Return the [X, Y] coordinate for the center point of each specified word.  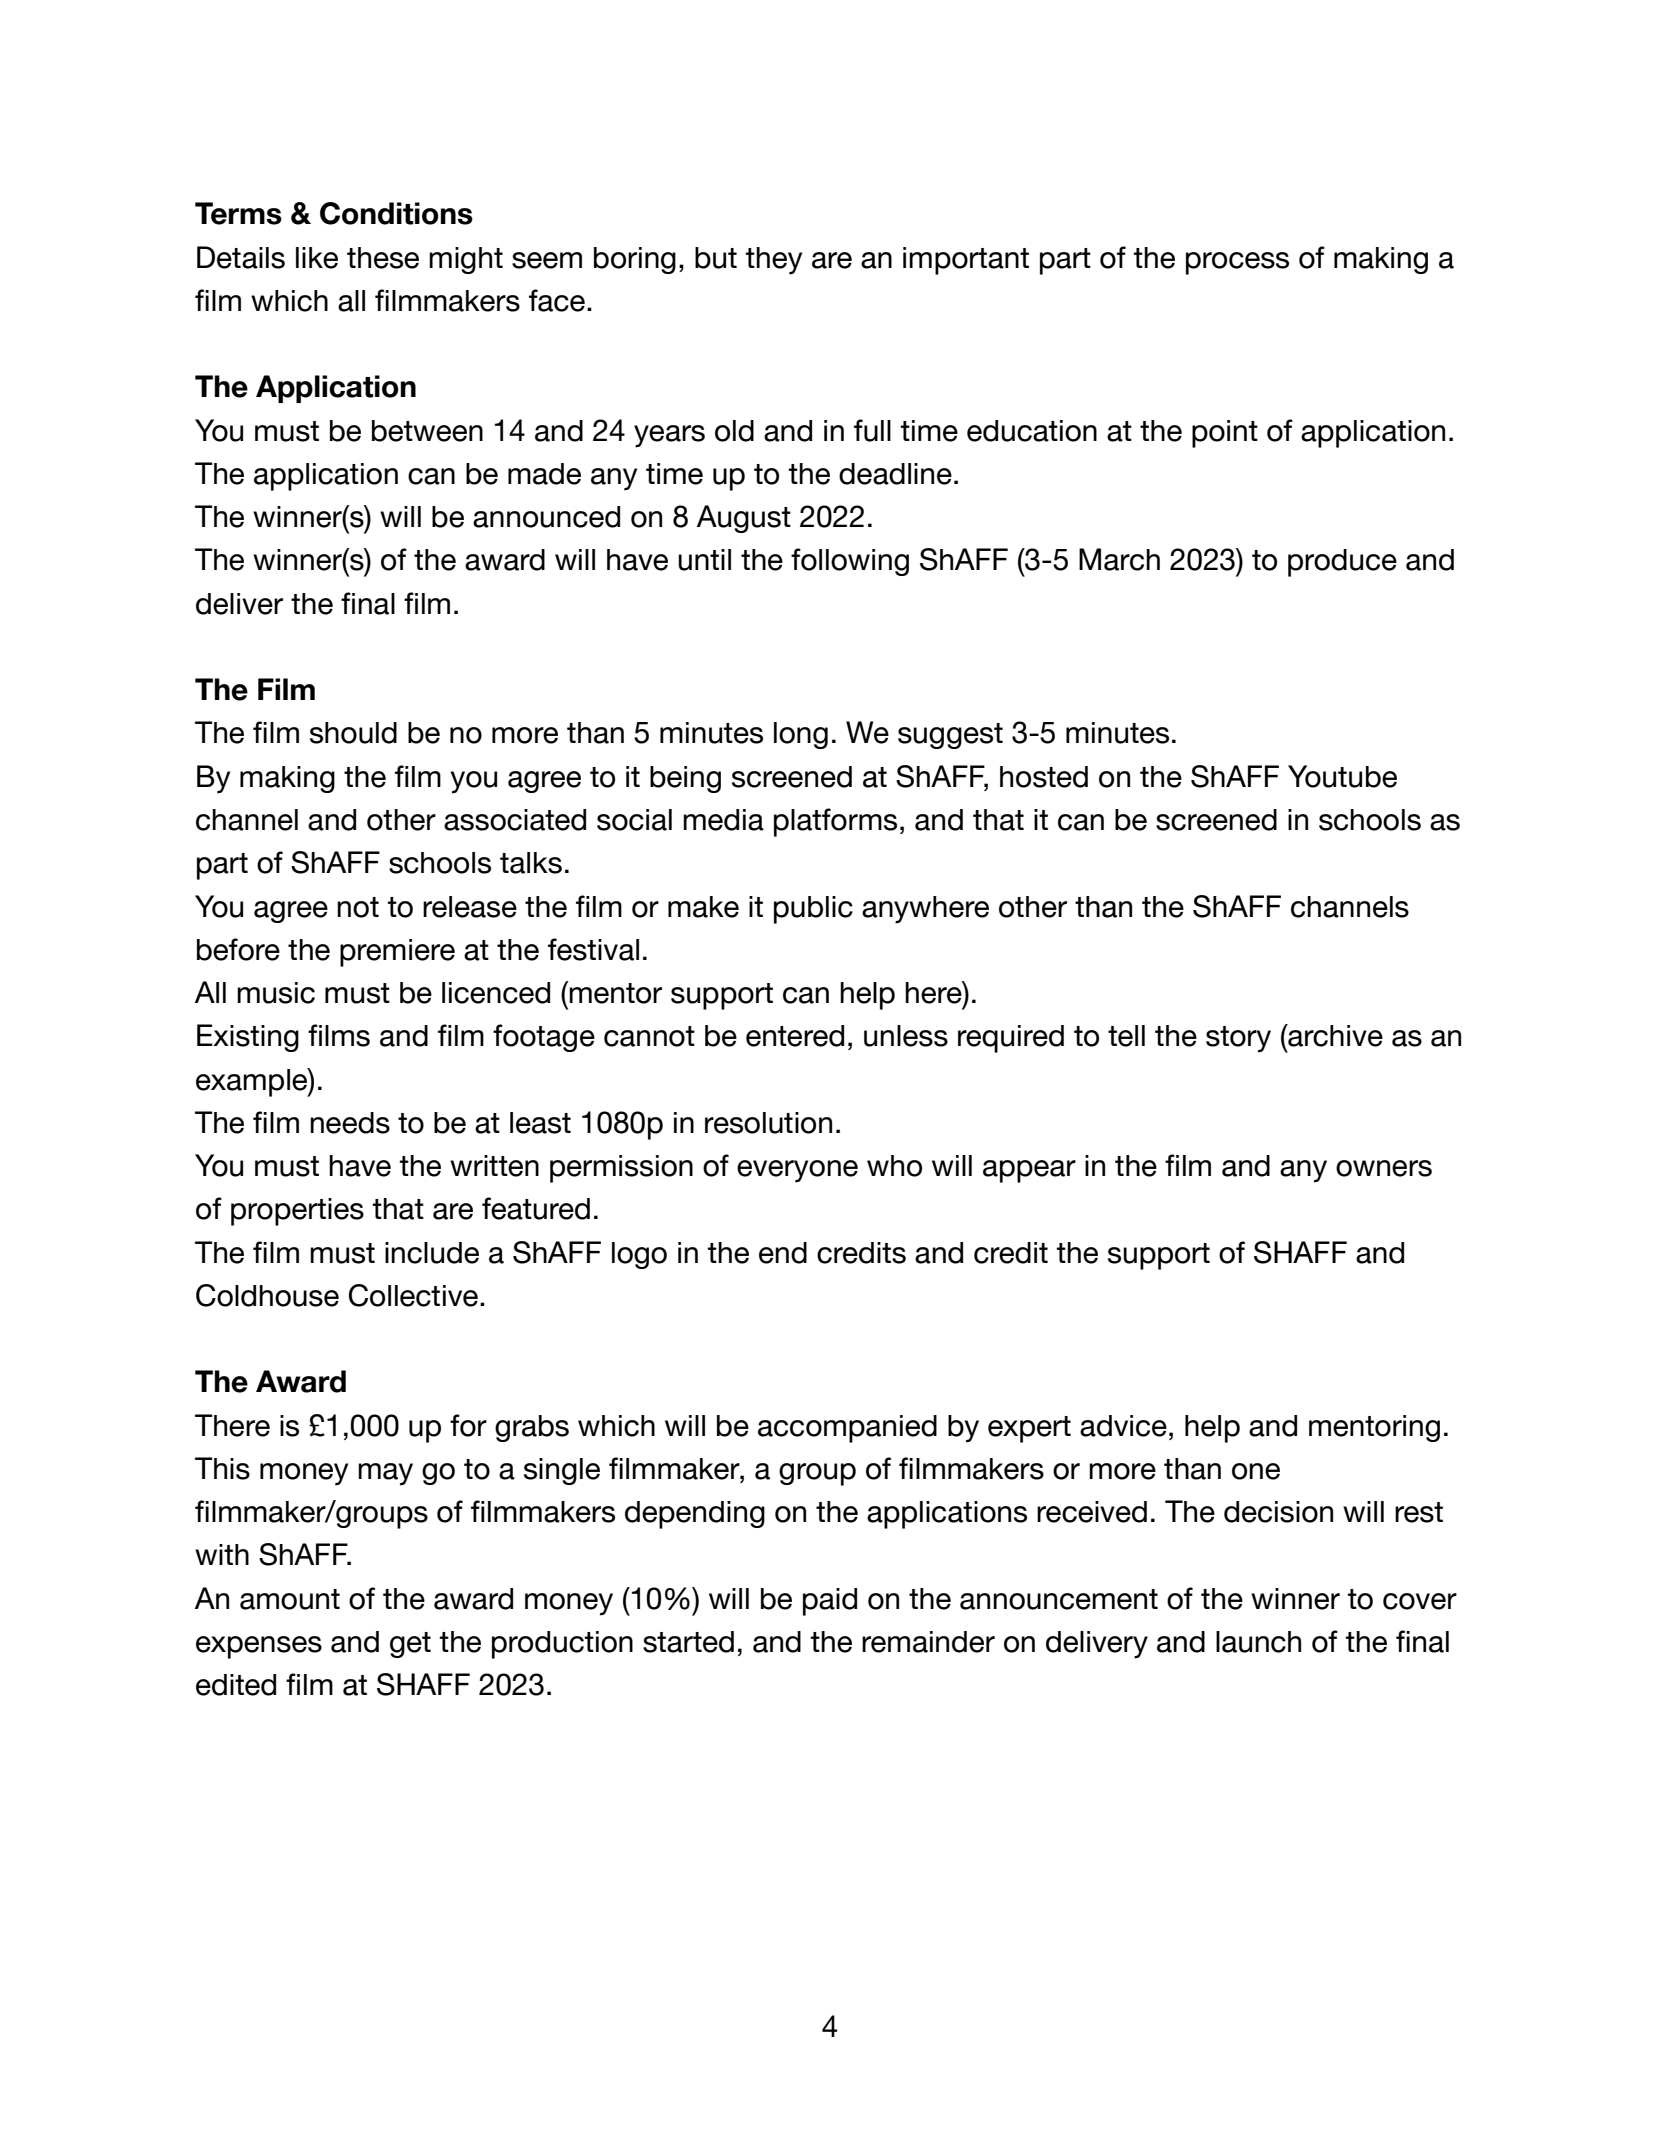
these [383, 258]
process [1237, 263]
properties [297, 1212]
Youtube [1342, 776]
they [773, 261]
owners [1384, 1168]
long [801, 735]
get [410, 1645]
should [353, 733]
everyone [797, 1171]
